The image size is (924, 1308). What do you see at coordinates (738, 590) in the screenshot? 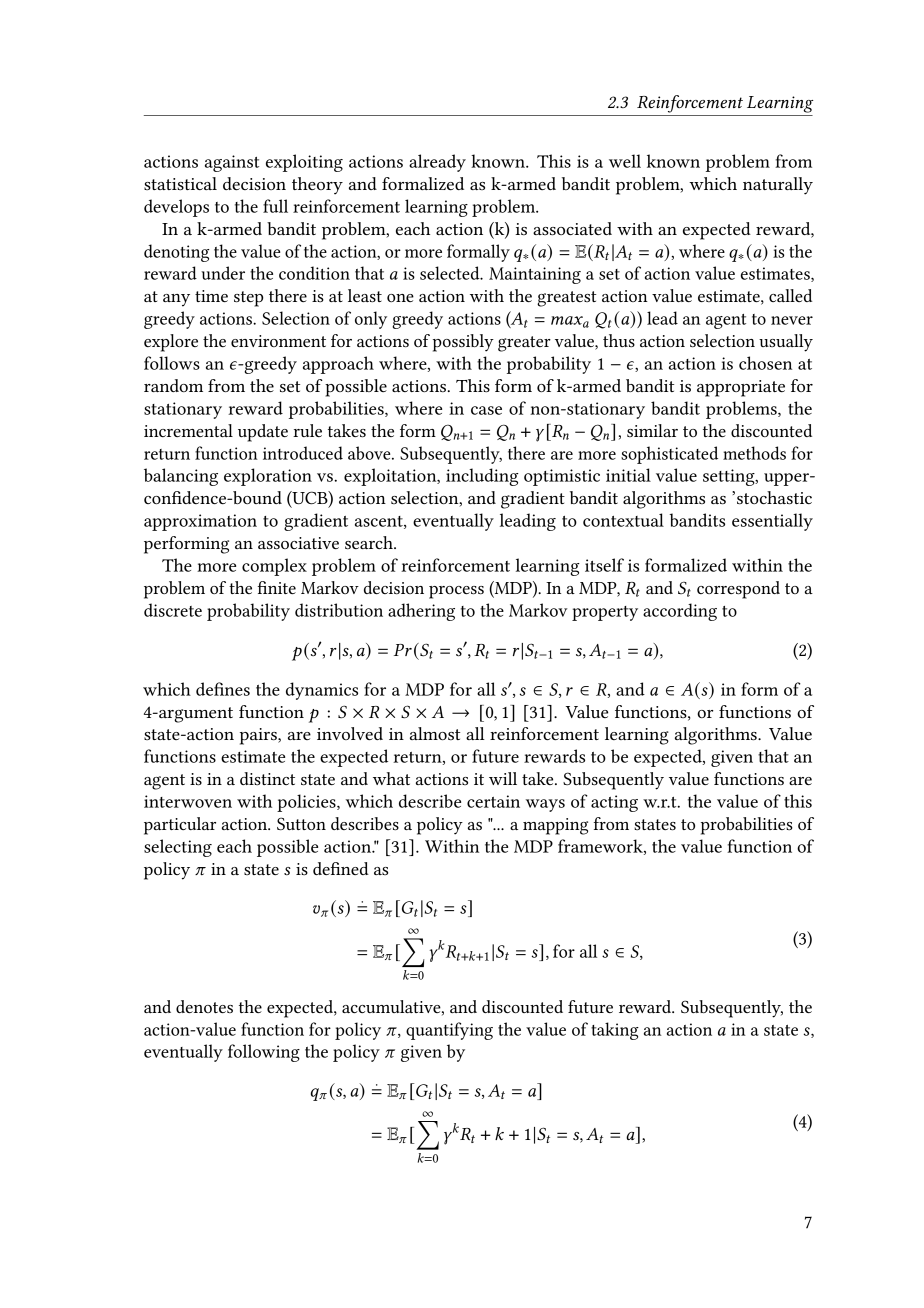
I see `correspond` at bounding box center [738, 590].
